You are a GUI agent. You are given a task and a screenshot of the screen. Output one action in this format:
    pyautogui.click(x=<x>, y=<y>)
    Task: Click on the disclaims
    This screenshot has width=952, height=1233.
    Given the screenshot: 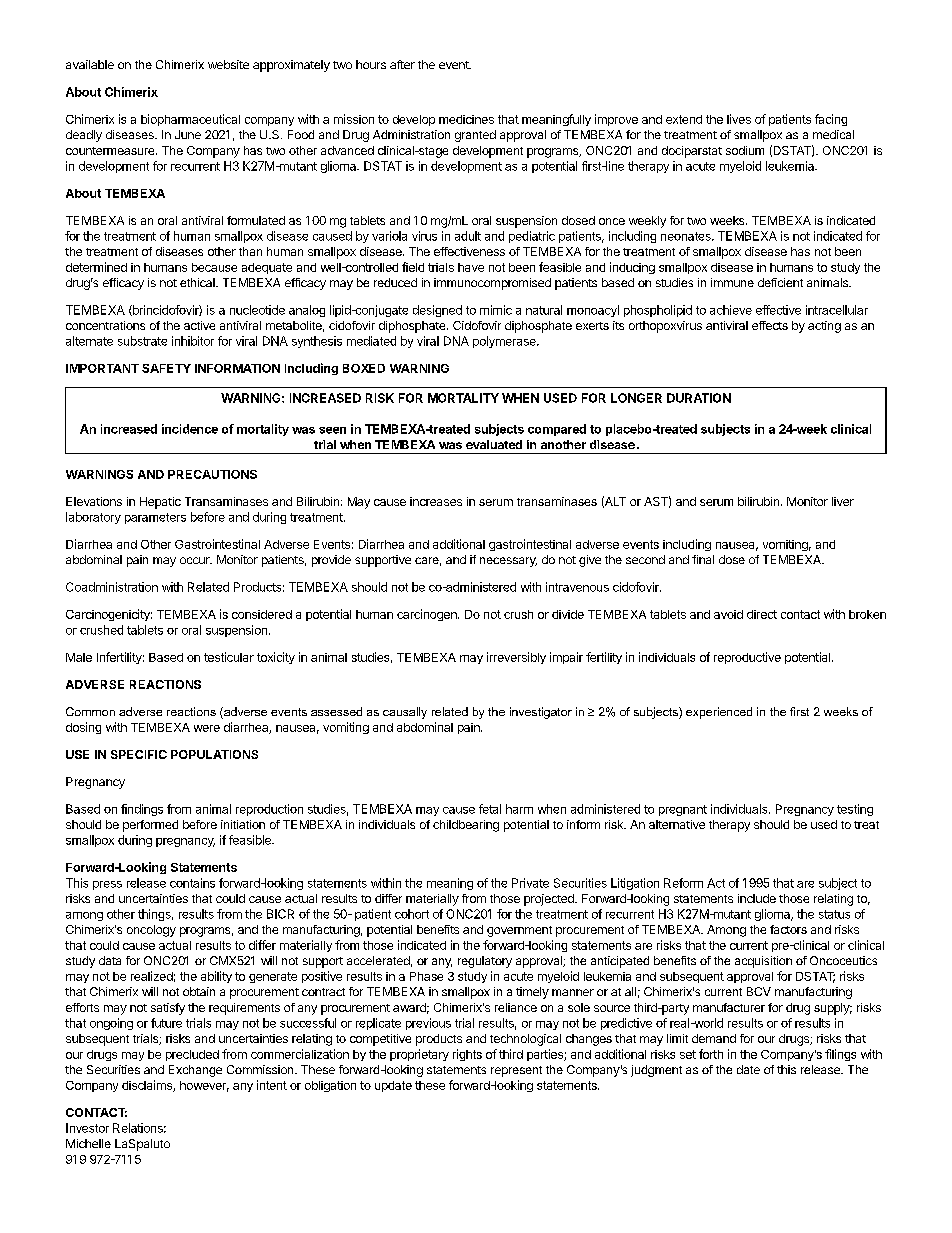 What is the action you would take?
    pyautogui.click(x=148, y=1086)
